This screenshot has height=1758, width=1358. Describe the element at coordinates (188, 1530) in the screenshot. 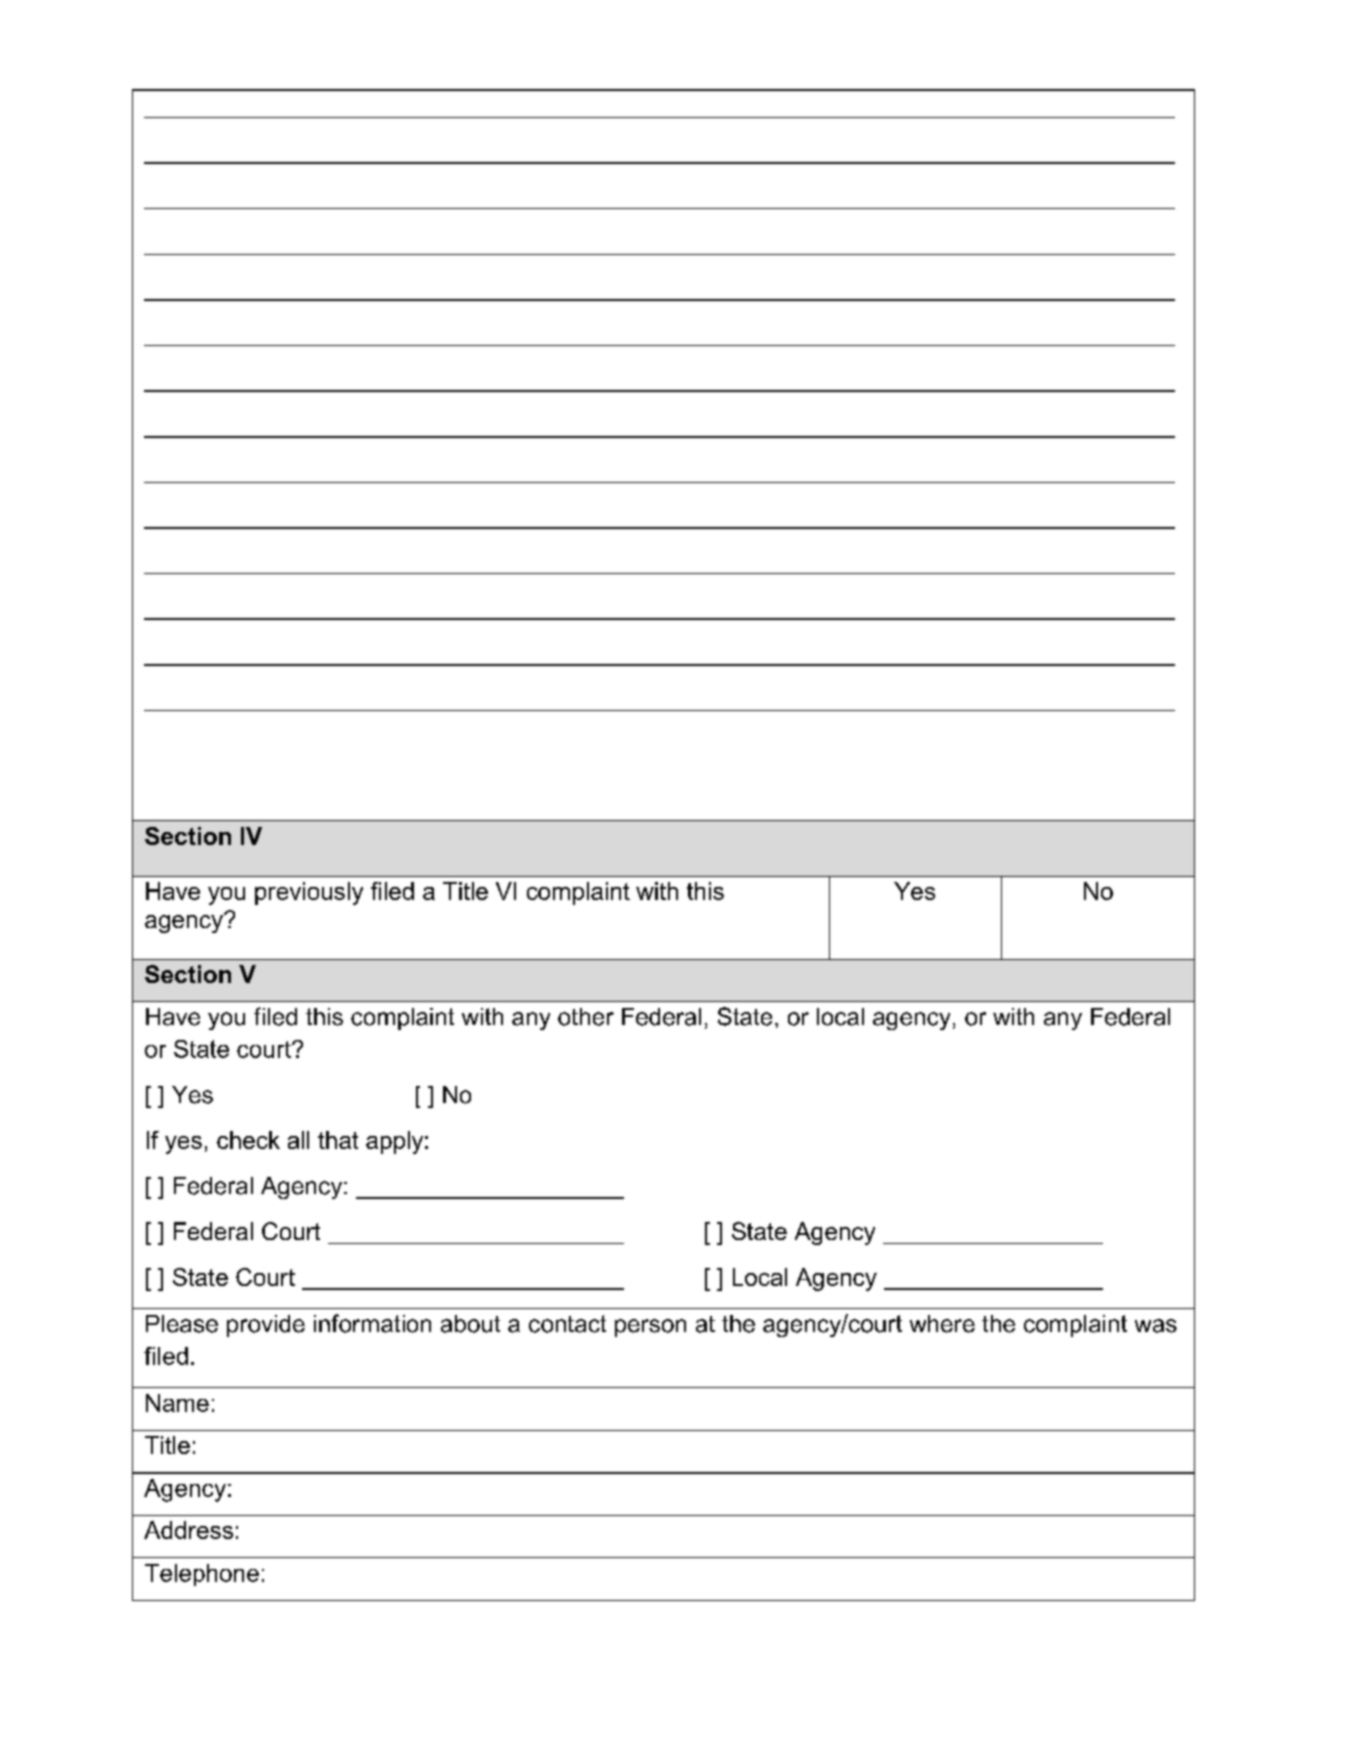

I see `Address` at that location.
